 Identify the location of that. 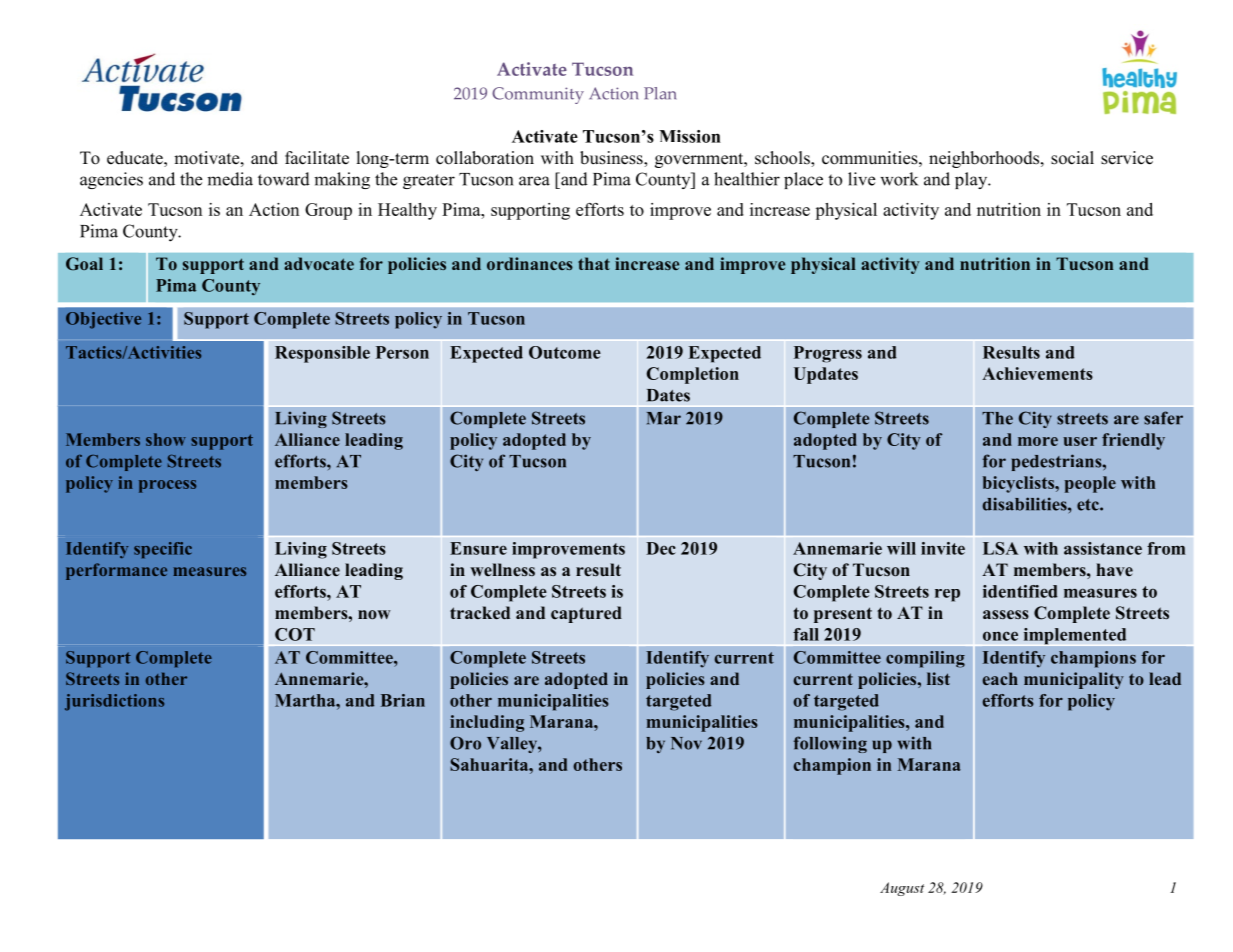
(594, 263).
